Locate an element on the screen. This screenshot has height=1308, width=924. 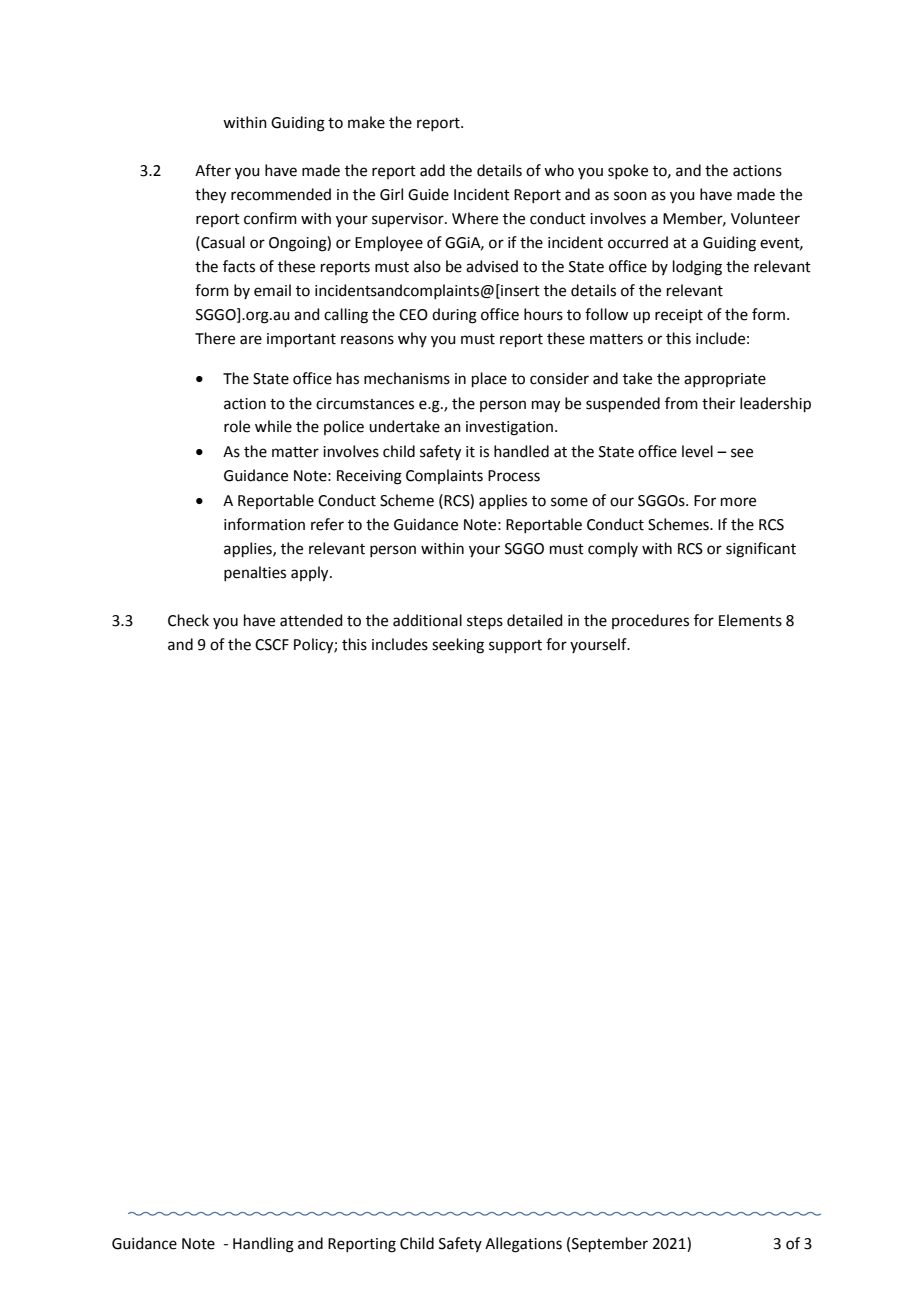
Allegations is located at coordinates (523, 1245).
